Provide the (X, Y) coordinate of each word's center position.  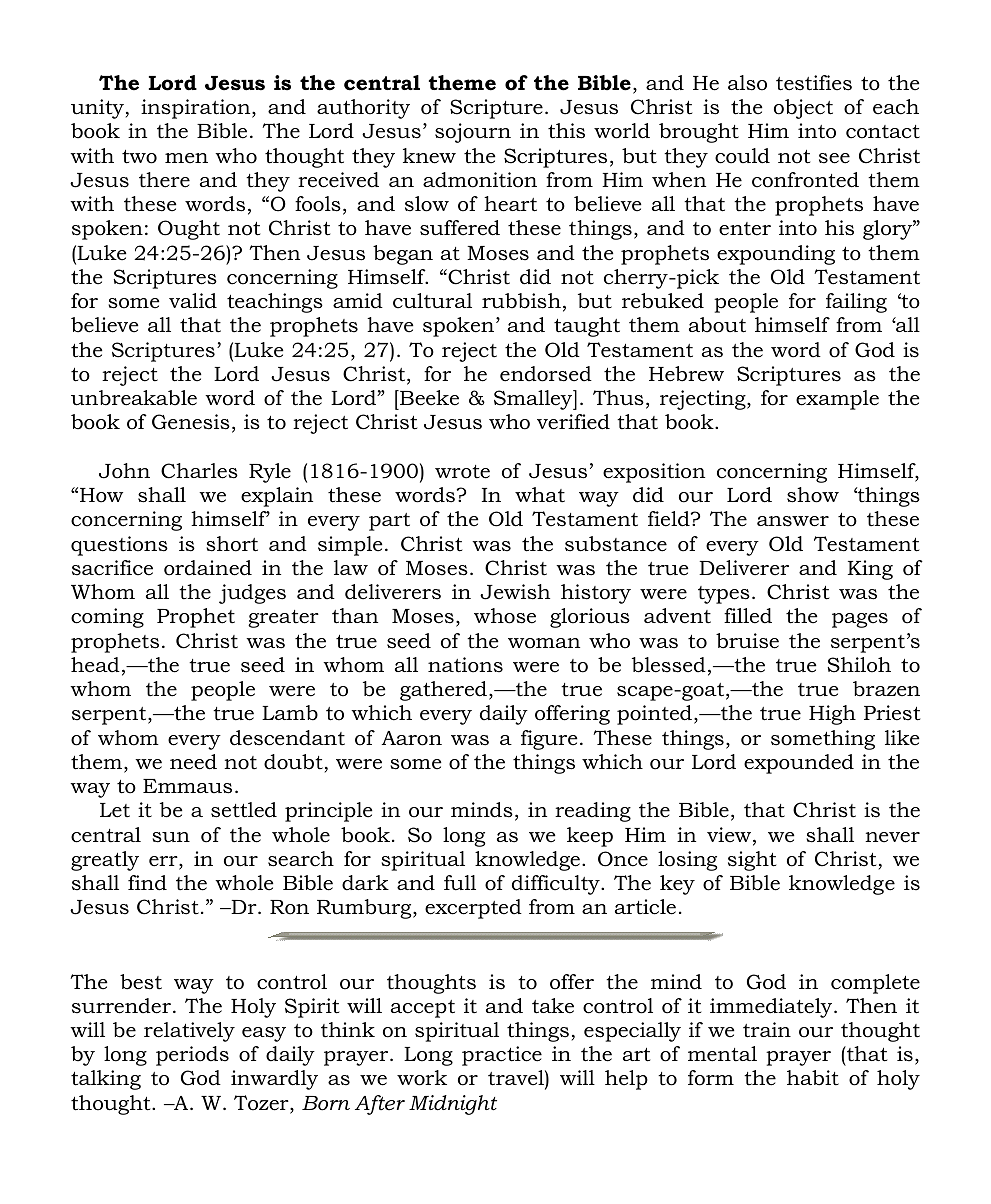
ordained (208, 568)
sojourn (473, 133)
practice (502, 1056)
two (139, 157)
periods (192, 1056)
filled (748, 616)
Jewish (515, 592)
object (803, 109)
